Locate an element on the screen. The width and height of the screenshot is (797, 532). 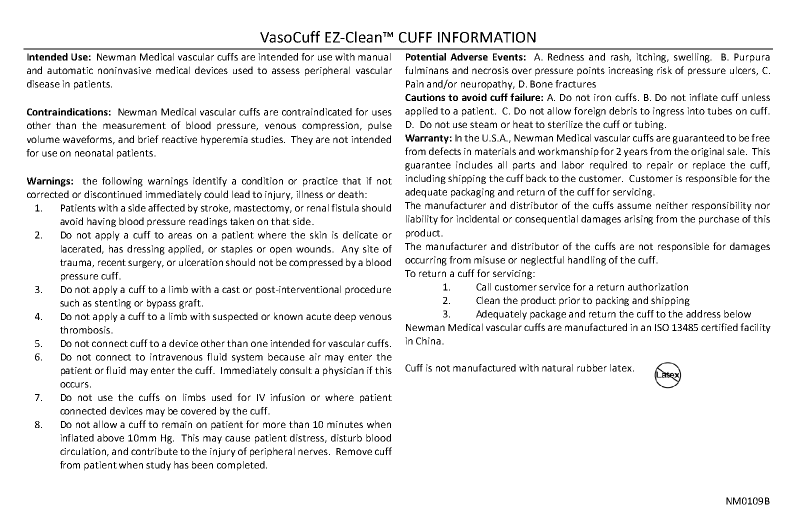
neonatal is located at coordinates (94, 153).
